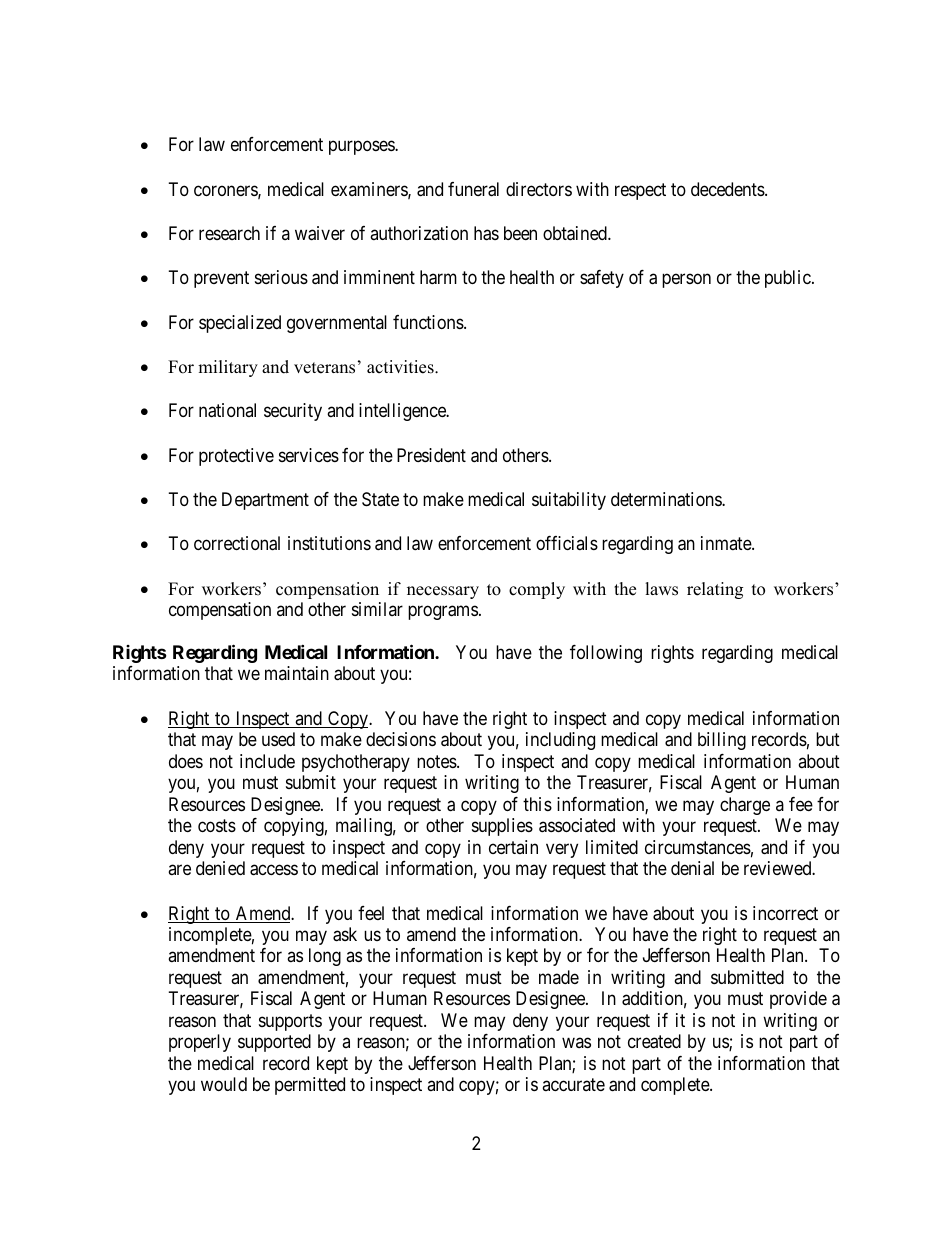  I want to click on supported, so click(274, 1043).
